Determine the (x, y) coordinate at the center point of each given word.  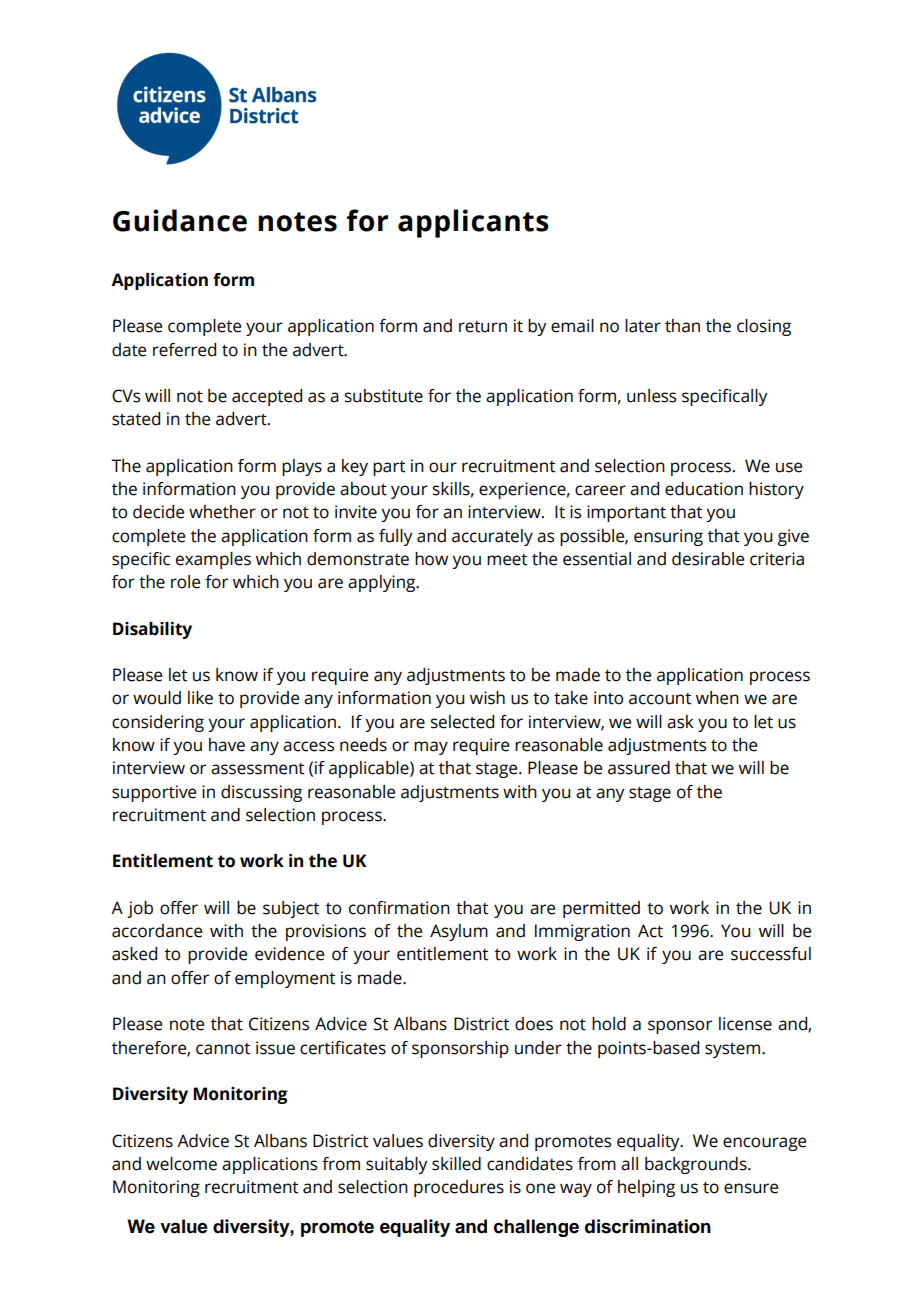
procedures (459, 1188)
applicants (473, 223)
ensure (751, 1188)
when (717, 698)
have (227, 745)
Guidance (180, 220)
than (682, 326)
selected (462, 722)
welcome (181, 1164)
